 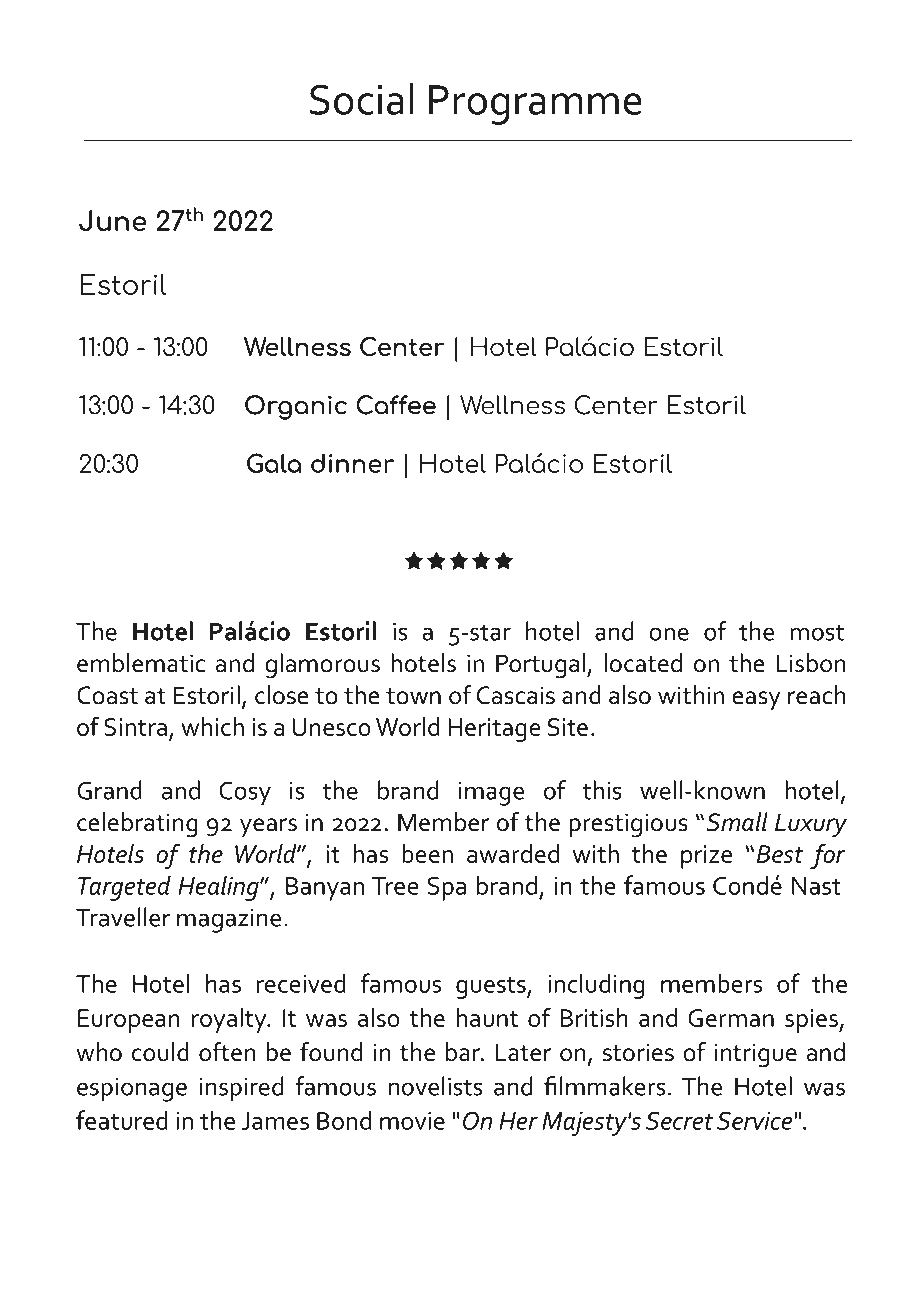 I want to click on espionage, so click(x=132, y=1090).
